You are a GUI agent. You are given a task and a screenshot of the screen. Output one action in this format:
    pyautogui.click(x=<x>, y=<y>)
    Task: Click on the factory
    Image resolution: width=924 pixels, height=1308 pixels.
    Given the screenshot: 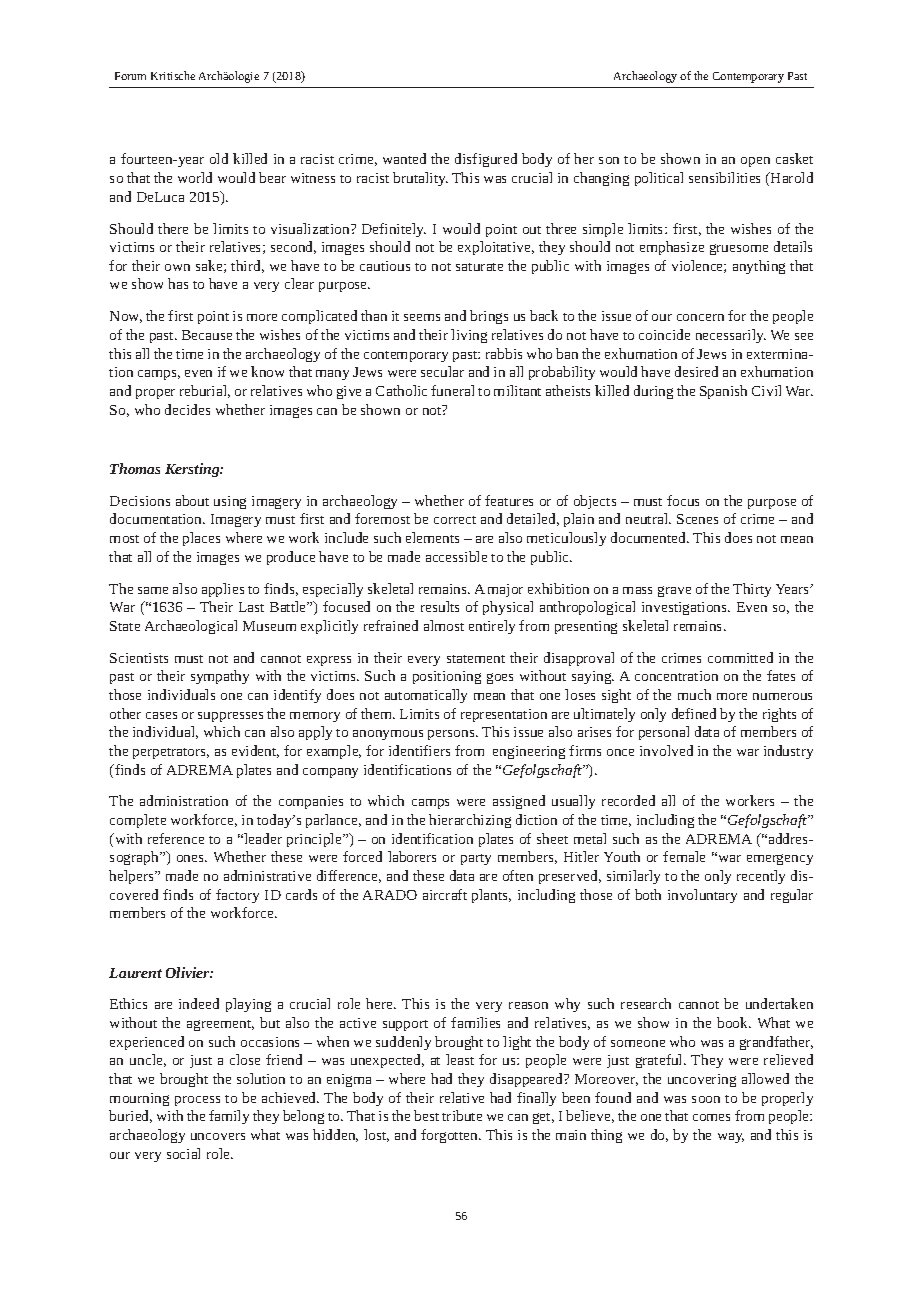 What is the action you would take?
    pyautogui.click(x=237, y=896)
